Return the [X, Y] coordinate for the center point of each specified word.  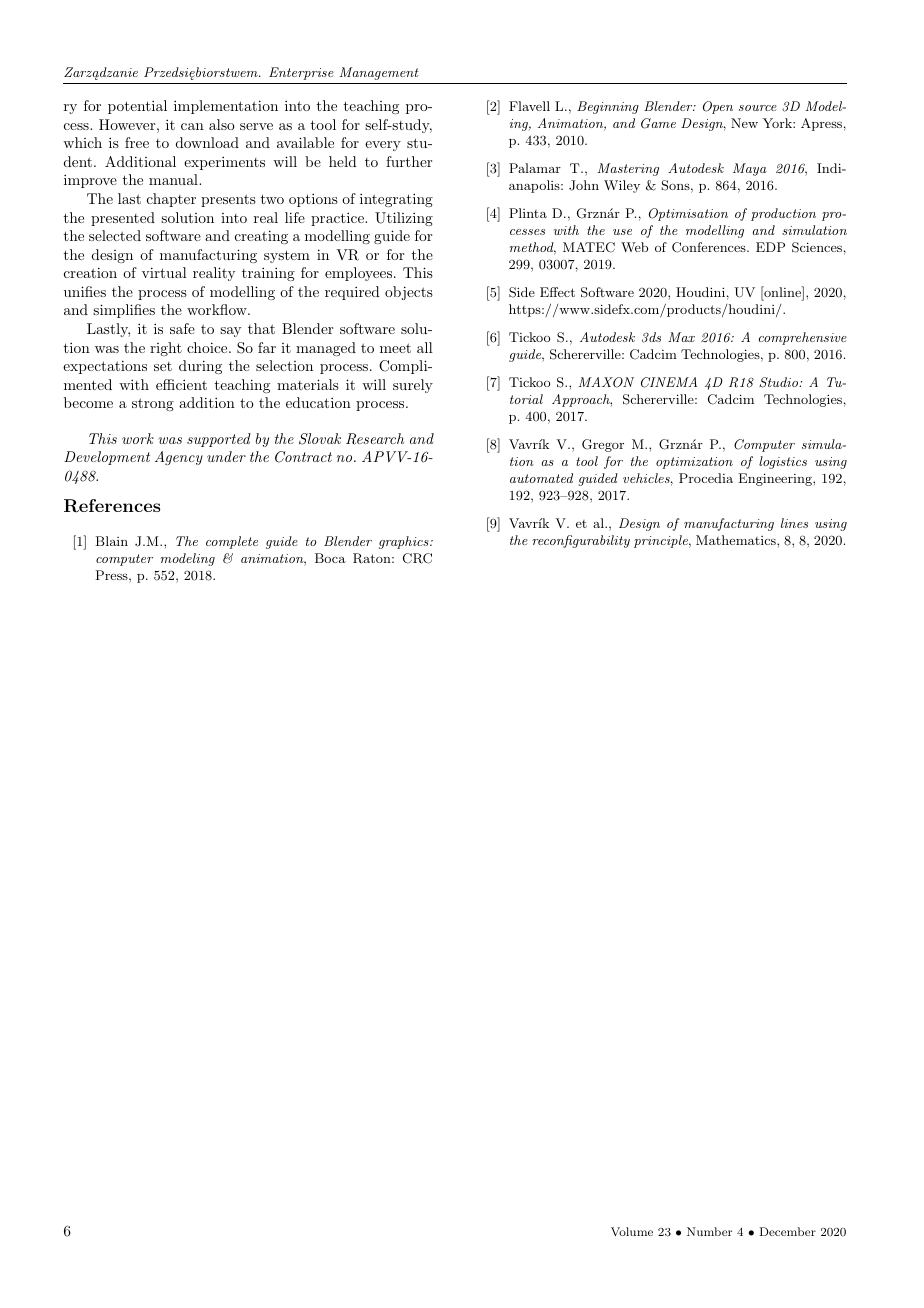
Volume [632, 1231]
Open [718, 107]
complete [232, 542]
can [192, 126]
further [409, 161]
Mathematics [737, 540]
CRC [417, 558]
